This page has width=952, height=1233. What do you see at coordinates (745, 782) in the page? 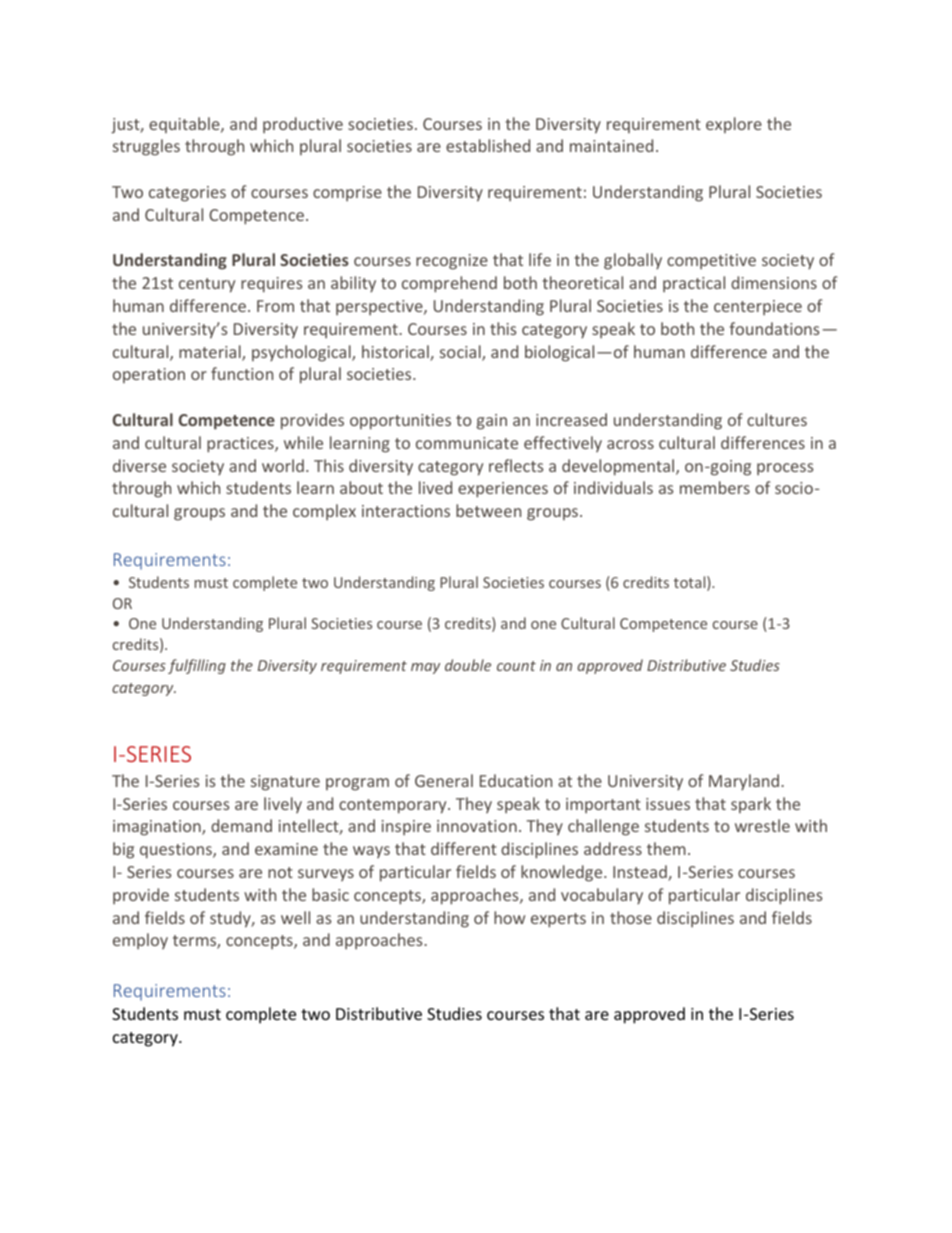
I see `Maryland` at bounding box center [745, 782].
